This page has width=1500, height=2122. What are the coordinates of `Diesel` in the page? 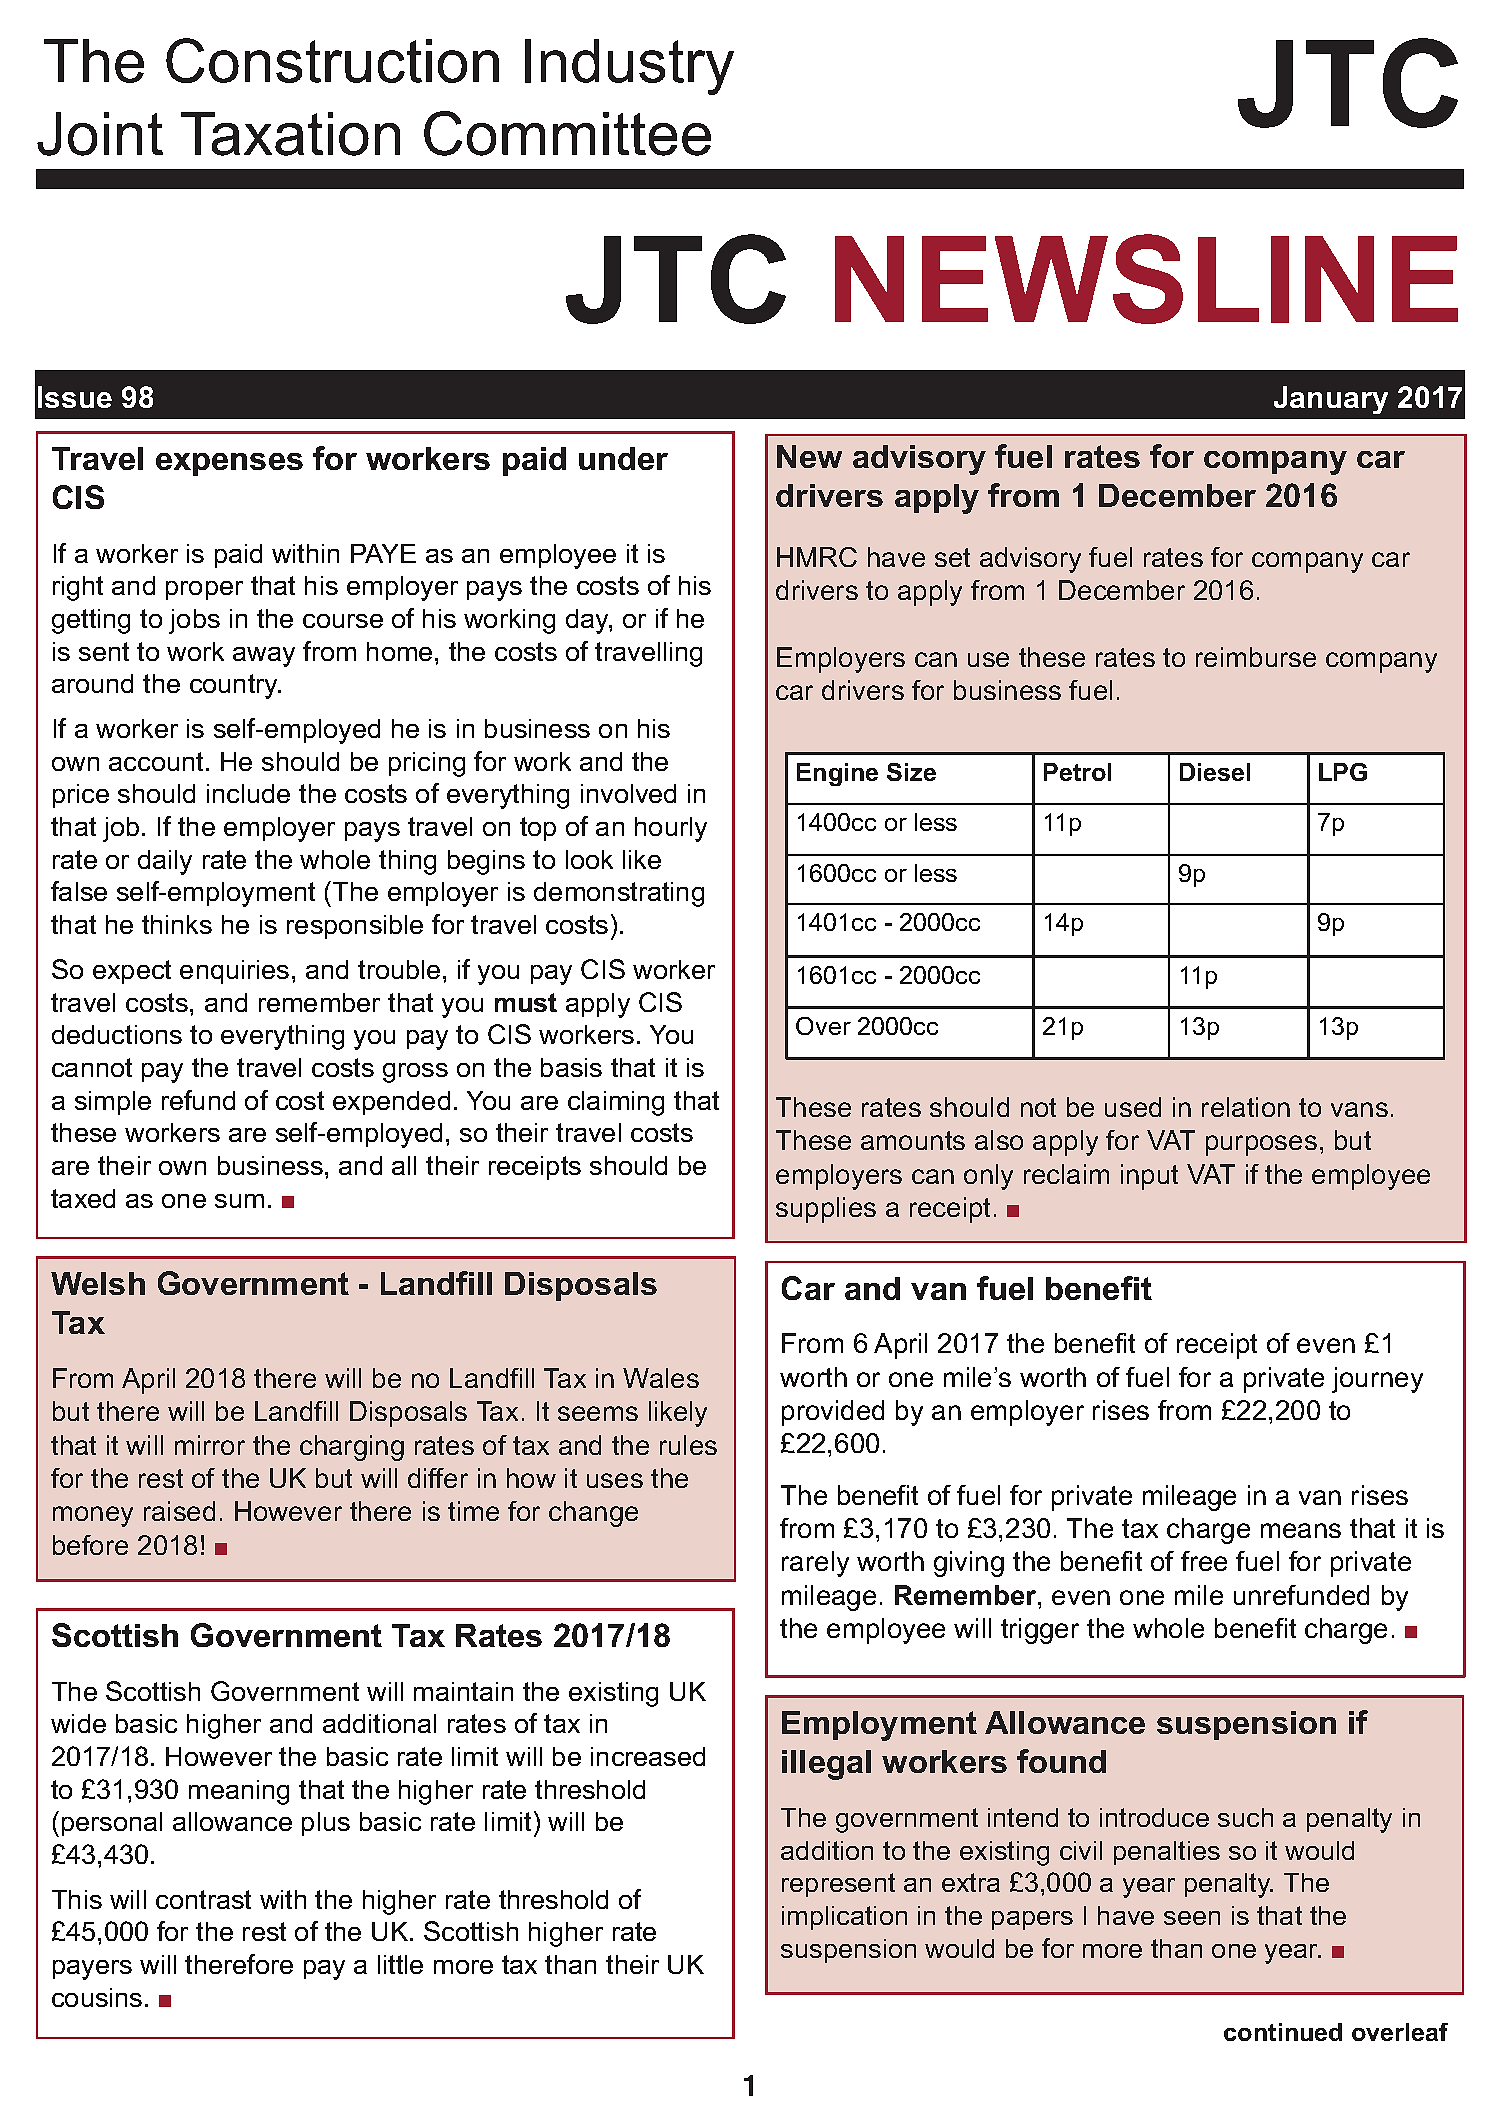 It's located at (1215, 772).
